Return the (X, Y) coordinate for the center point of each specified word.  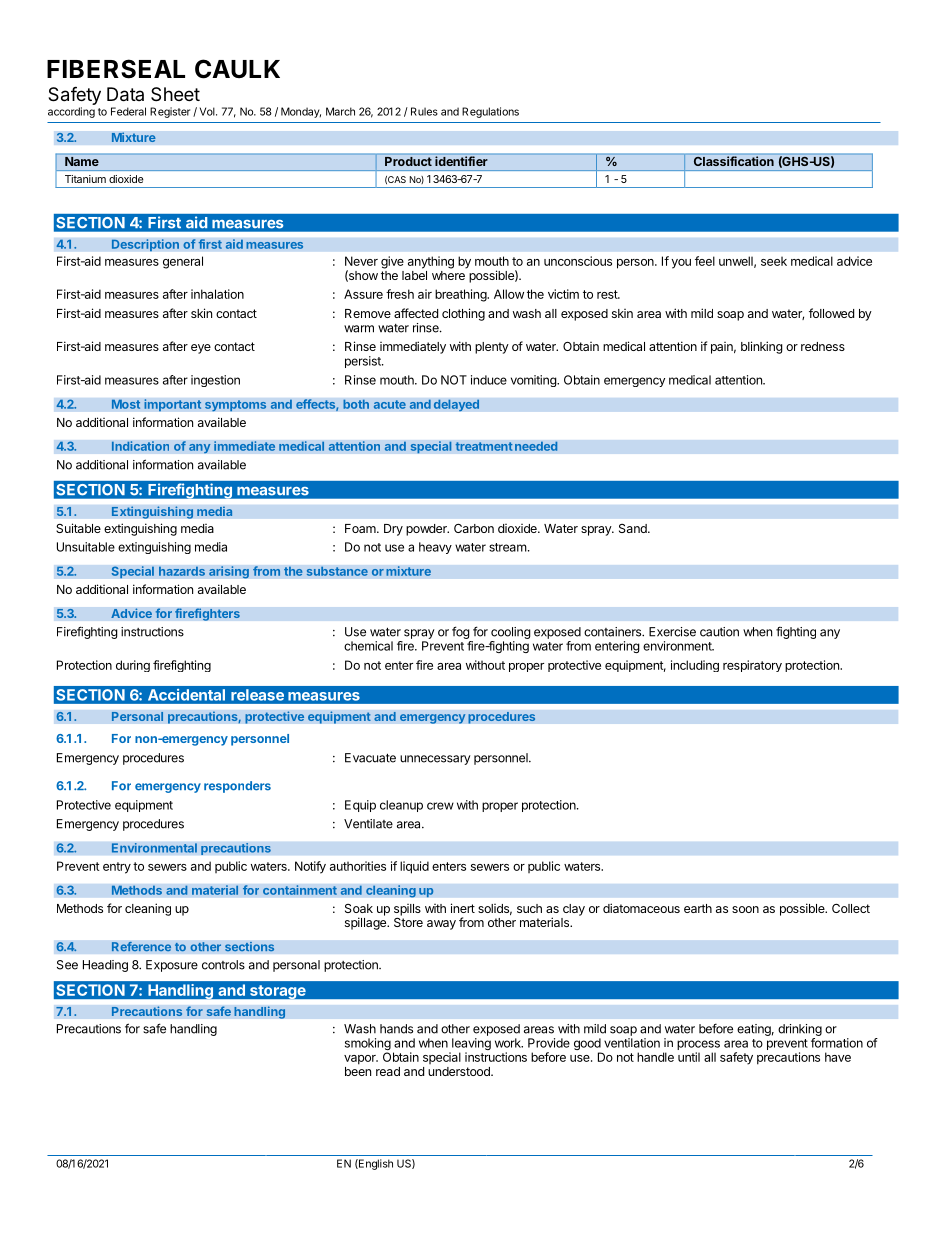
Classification (734, 161)
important (173, 405)
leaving (470, 1045)
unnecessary (435, 760)
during (133, 666)
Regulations (490, 112)
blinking (762, 347)
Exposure (172, 966)
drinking (800, 1030)
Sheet (175, 94)
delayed (456, 405)
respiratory (752, 666)
